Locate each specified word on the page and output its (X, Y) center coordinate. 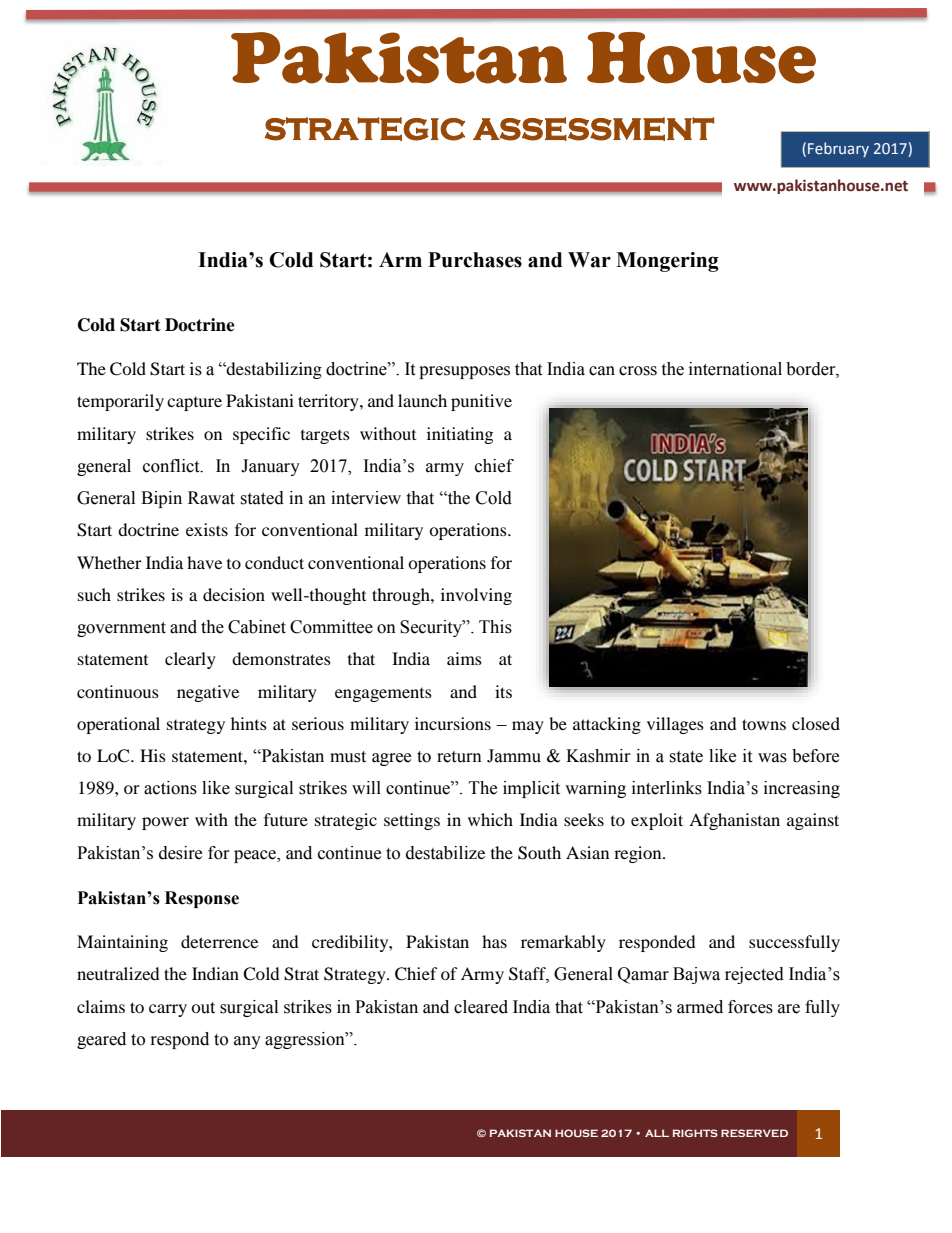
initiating (460, 435)
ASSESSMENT (593, 129)
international (735, 369)
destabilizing (273, 370)
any (247, 1042)
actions (170, 788)
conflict (172, 466)
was (772, 758)
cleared (481, 1007)
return (459, 757)
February (838, 149)
